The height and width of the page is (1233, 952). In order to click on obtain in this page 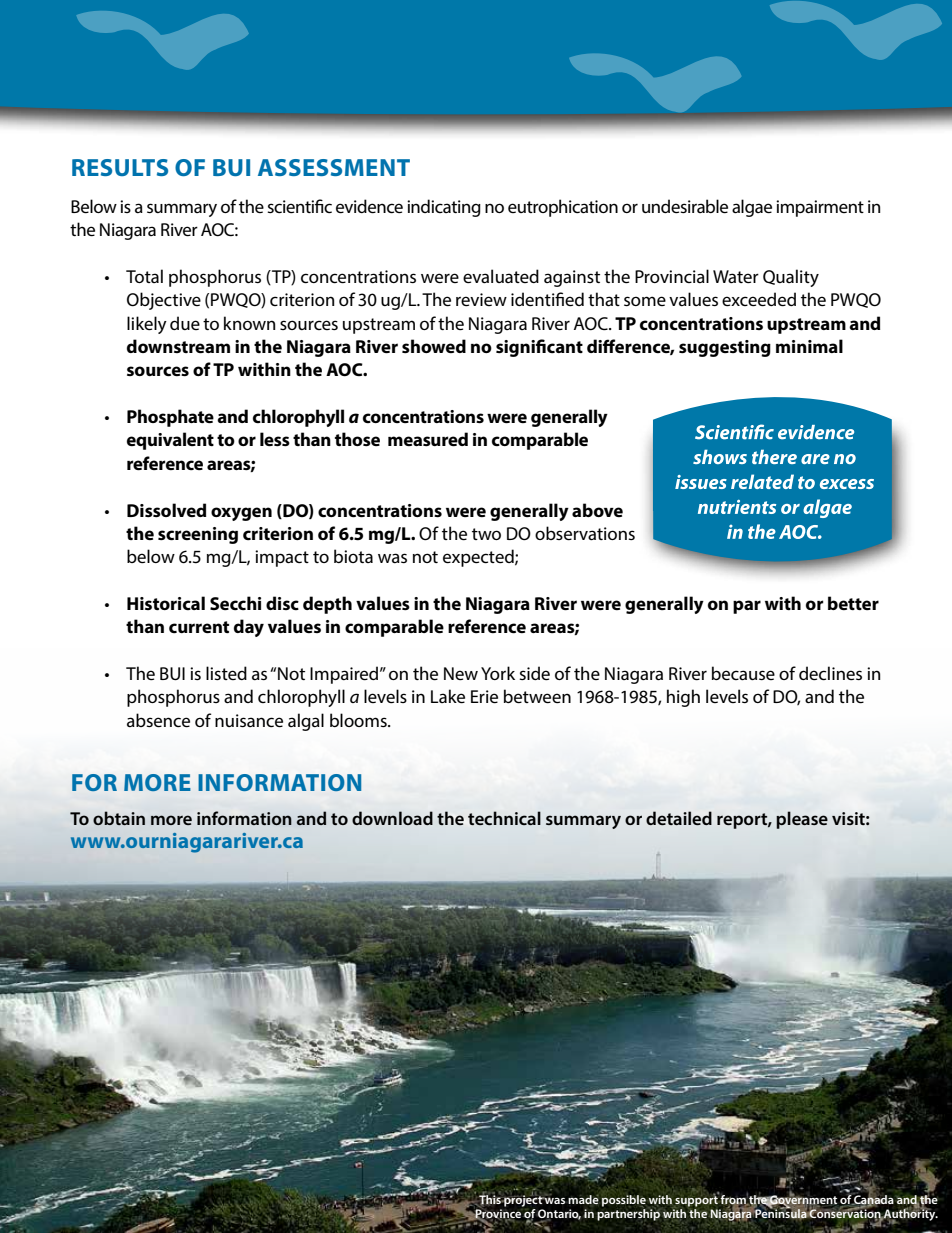, I will do `click(119, 818)`.
